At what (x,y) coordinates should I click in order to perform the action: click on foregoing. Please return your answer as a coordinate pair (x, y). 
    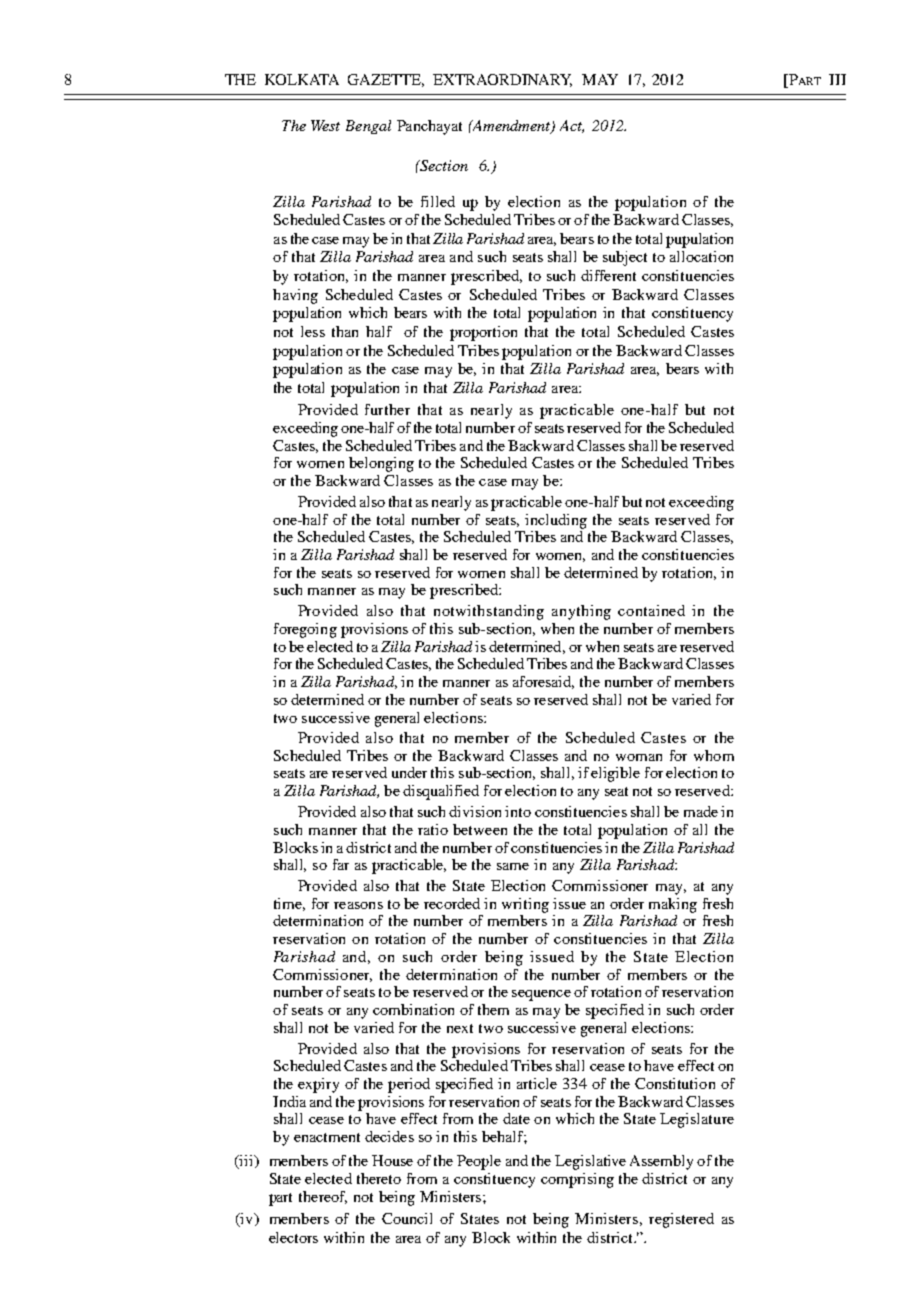
    Looking at the image, I should click on (305, 630).
